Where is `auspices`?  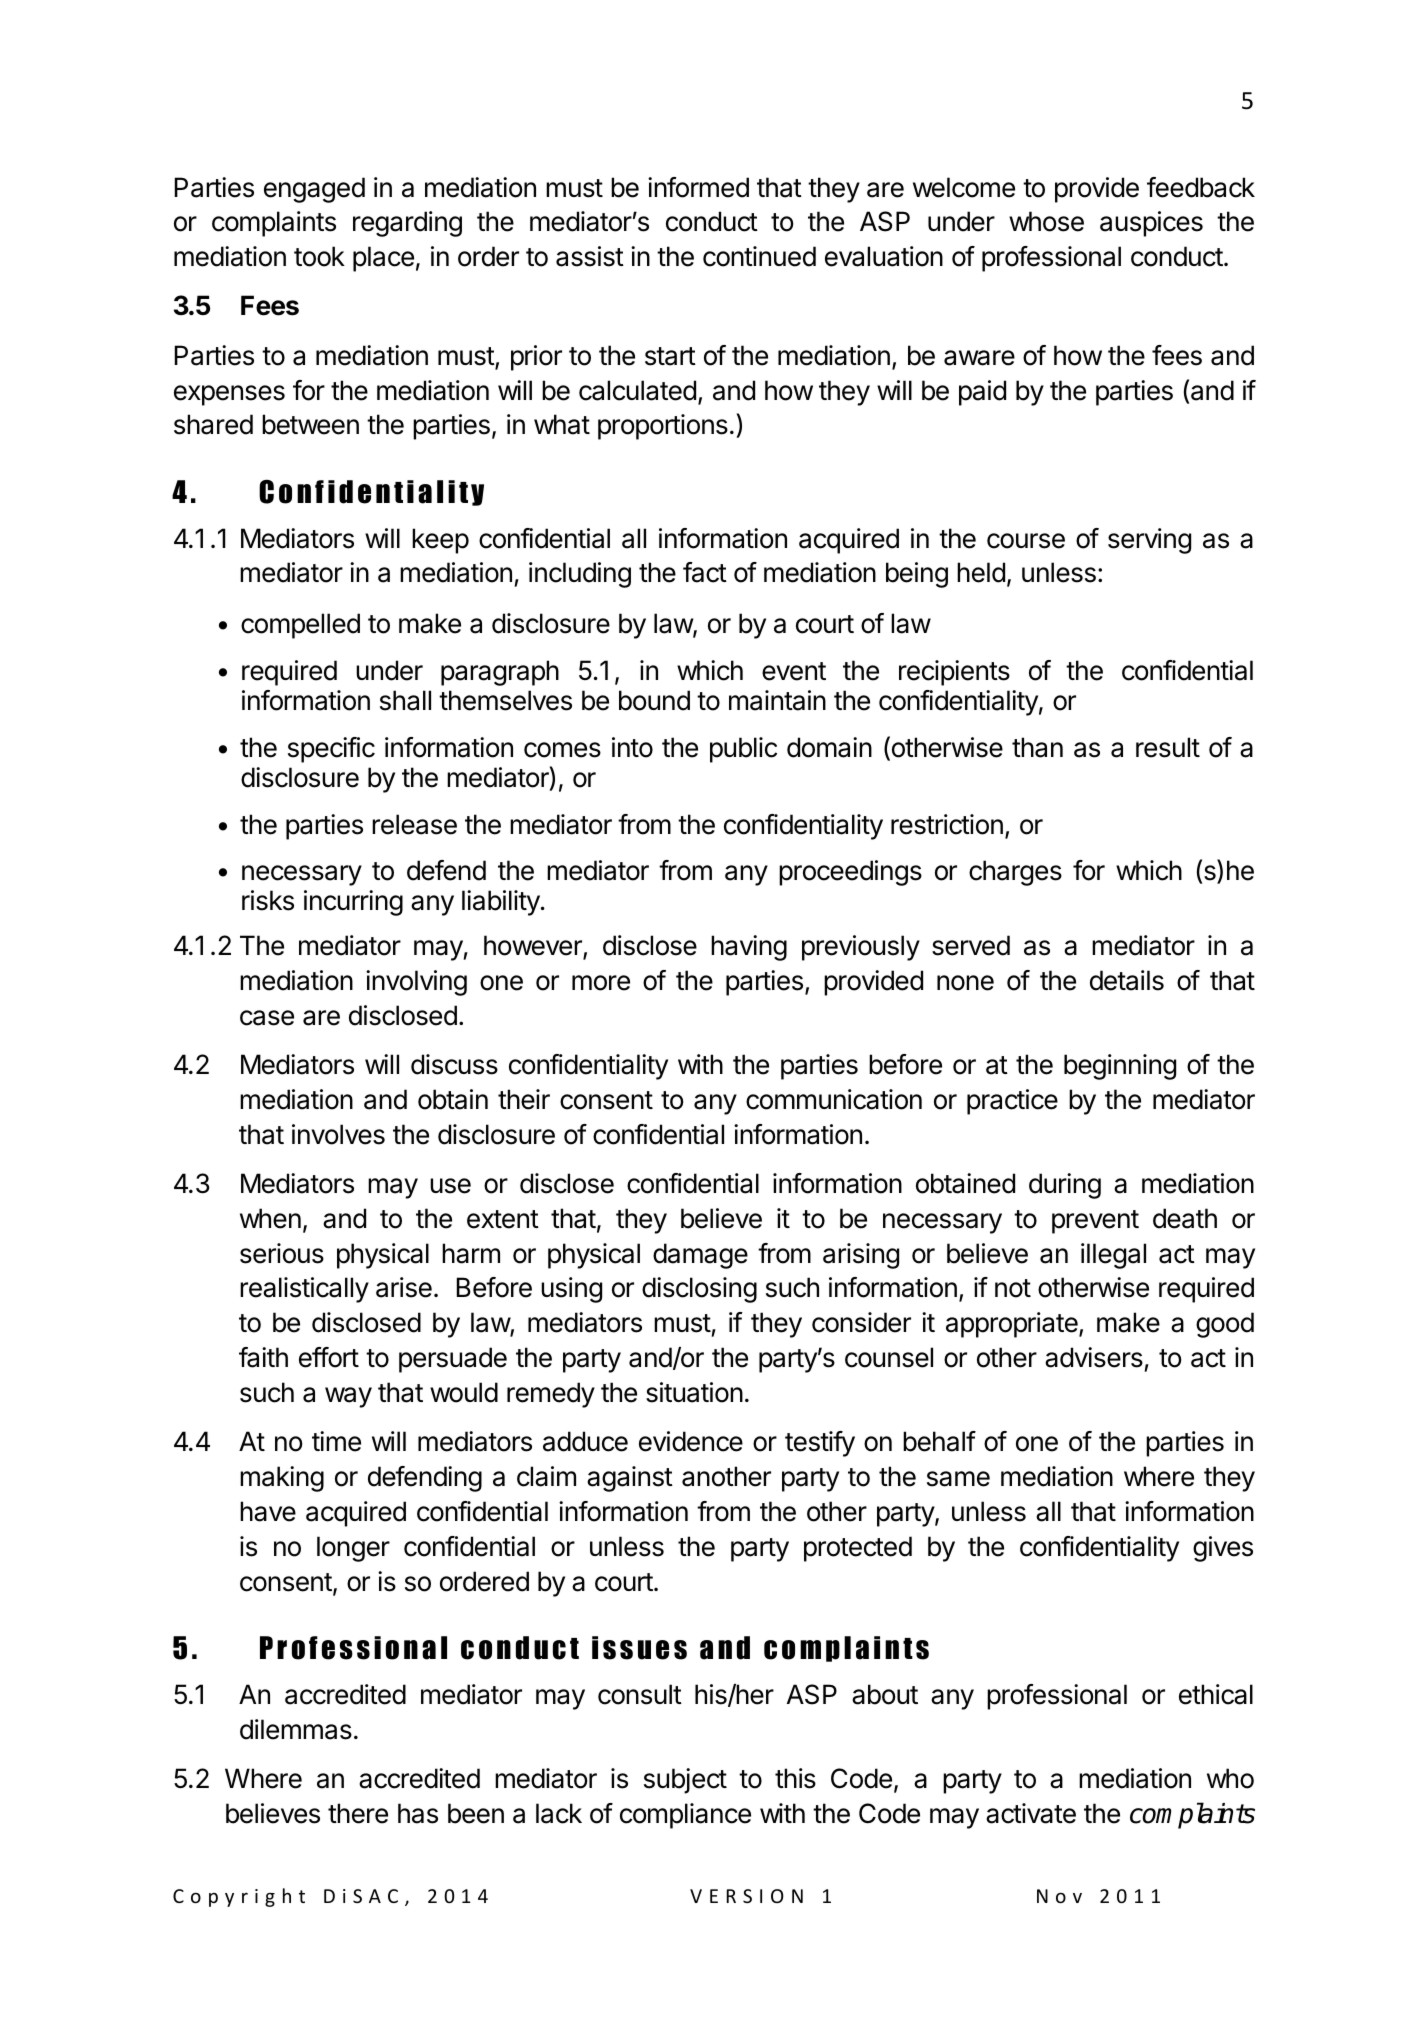 auspices is located at coordinates (1151, 224).
